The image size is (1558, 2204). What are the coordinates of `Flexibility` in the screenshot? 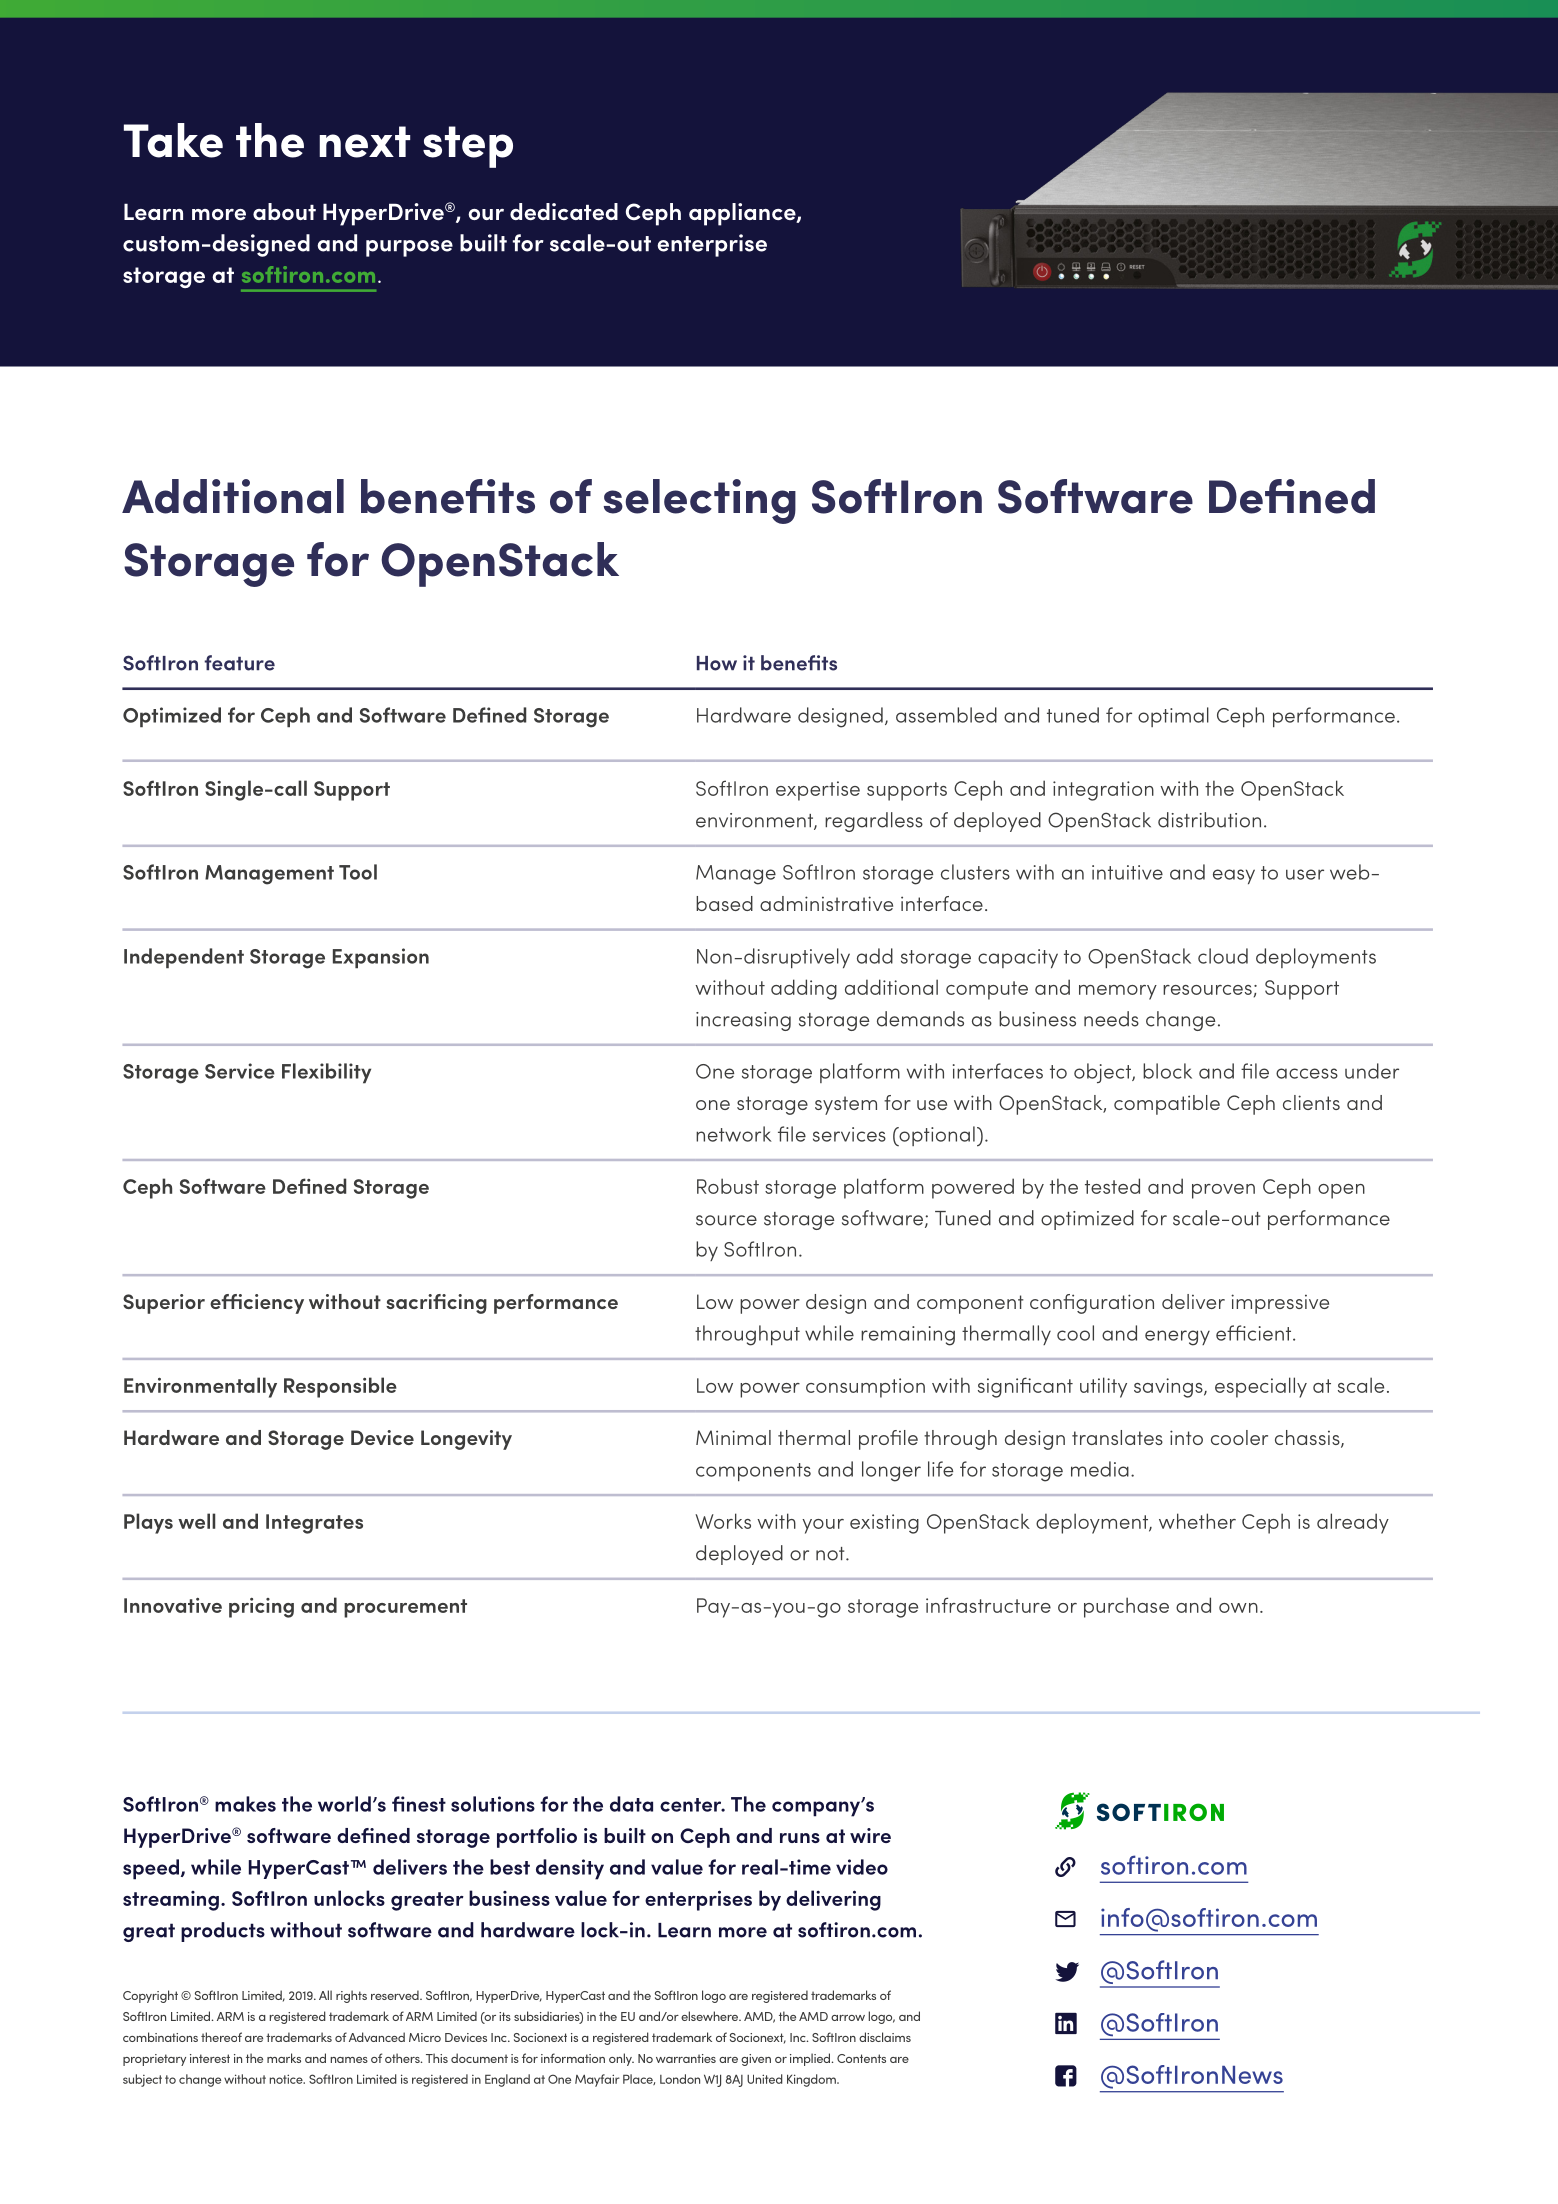 It's located at (326, 1073).
